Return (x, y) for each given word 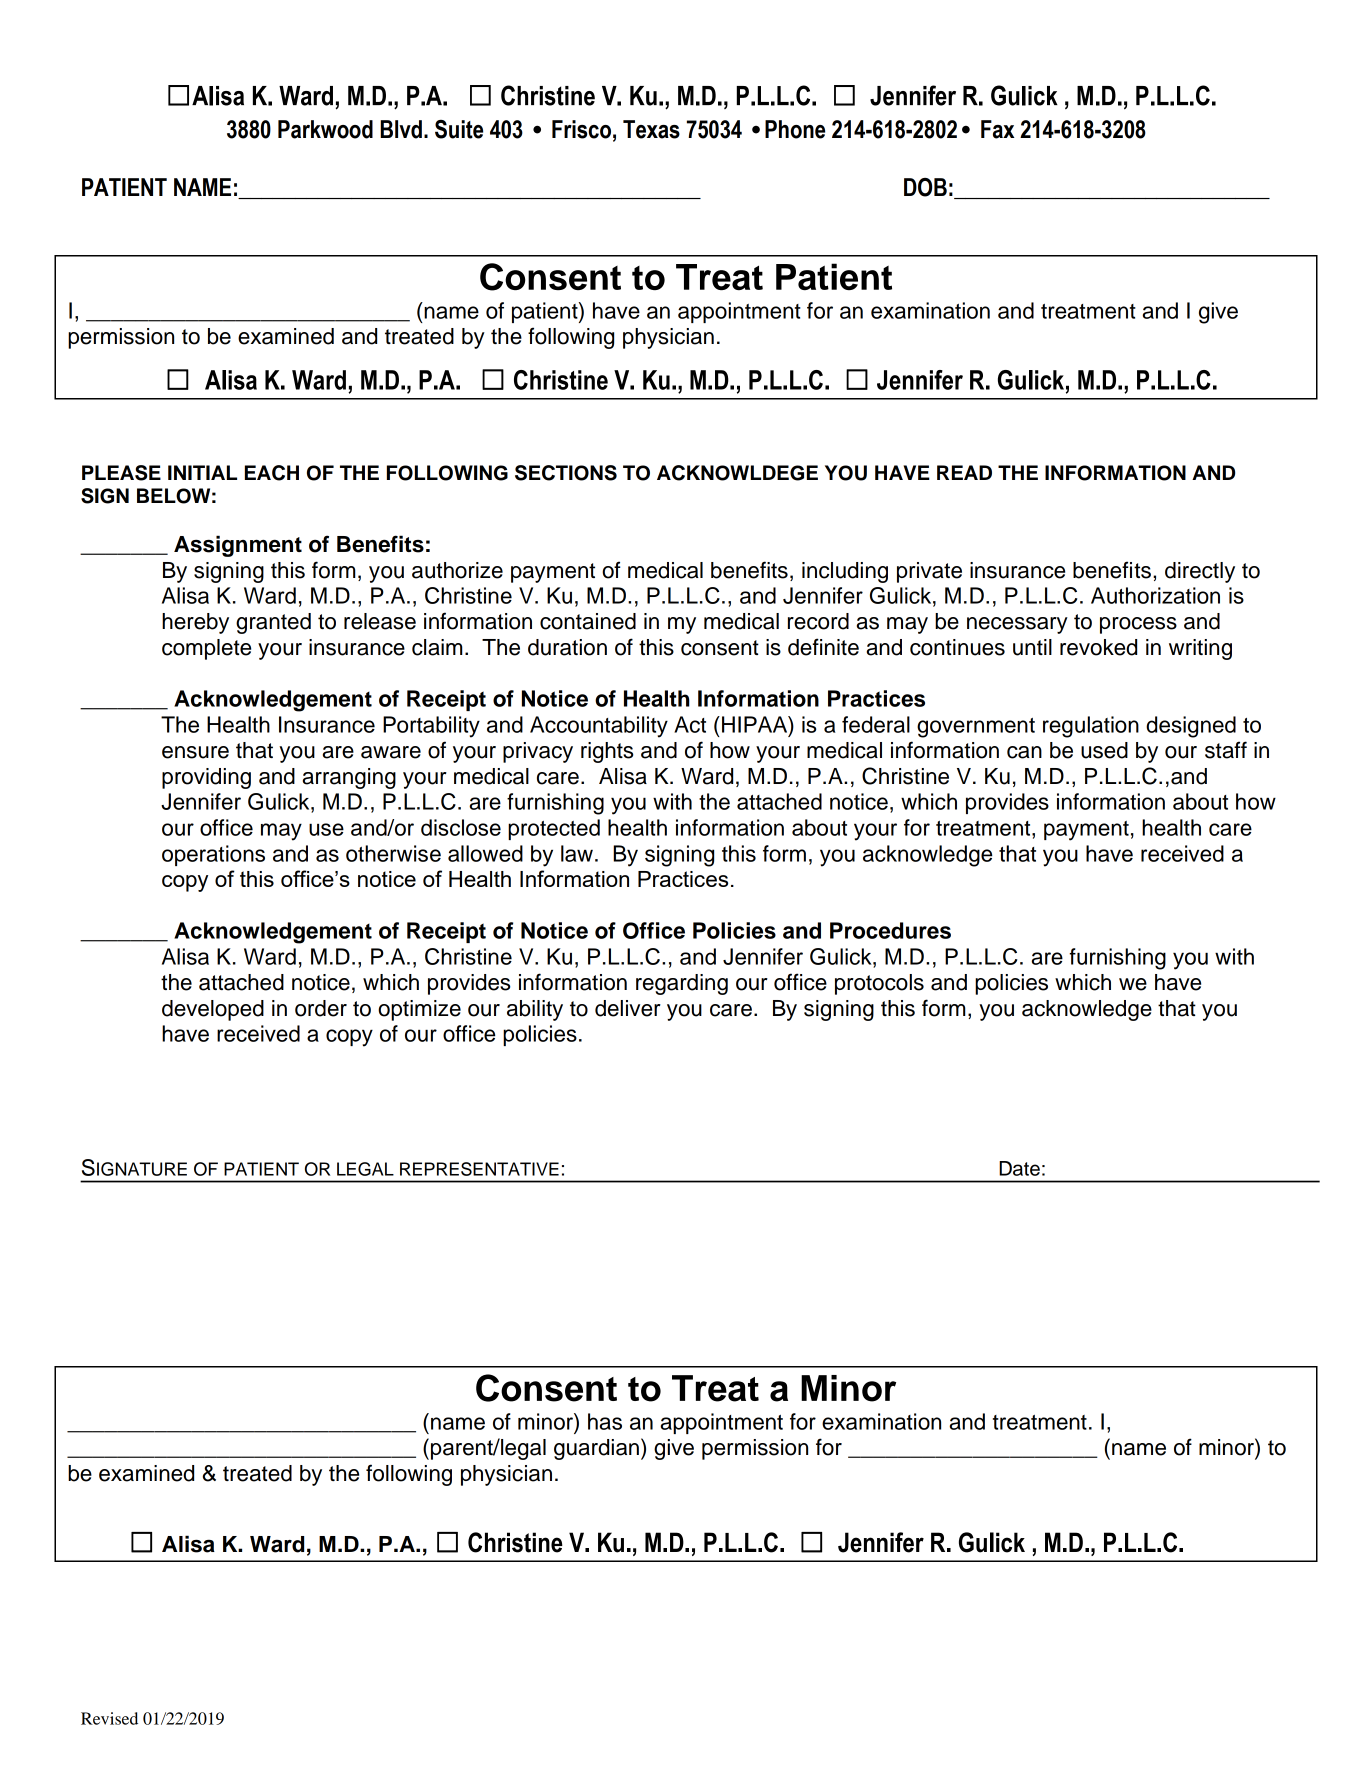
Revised (109, 1718)
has (605, 1421)
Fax (998, 129)
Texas (651, 129)
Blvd (401, 129)
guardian (596, 1449)
